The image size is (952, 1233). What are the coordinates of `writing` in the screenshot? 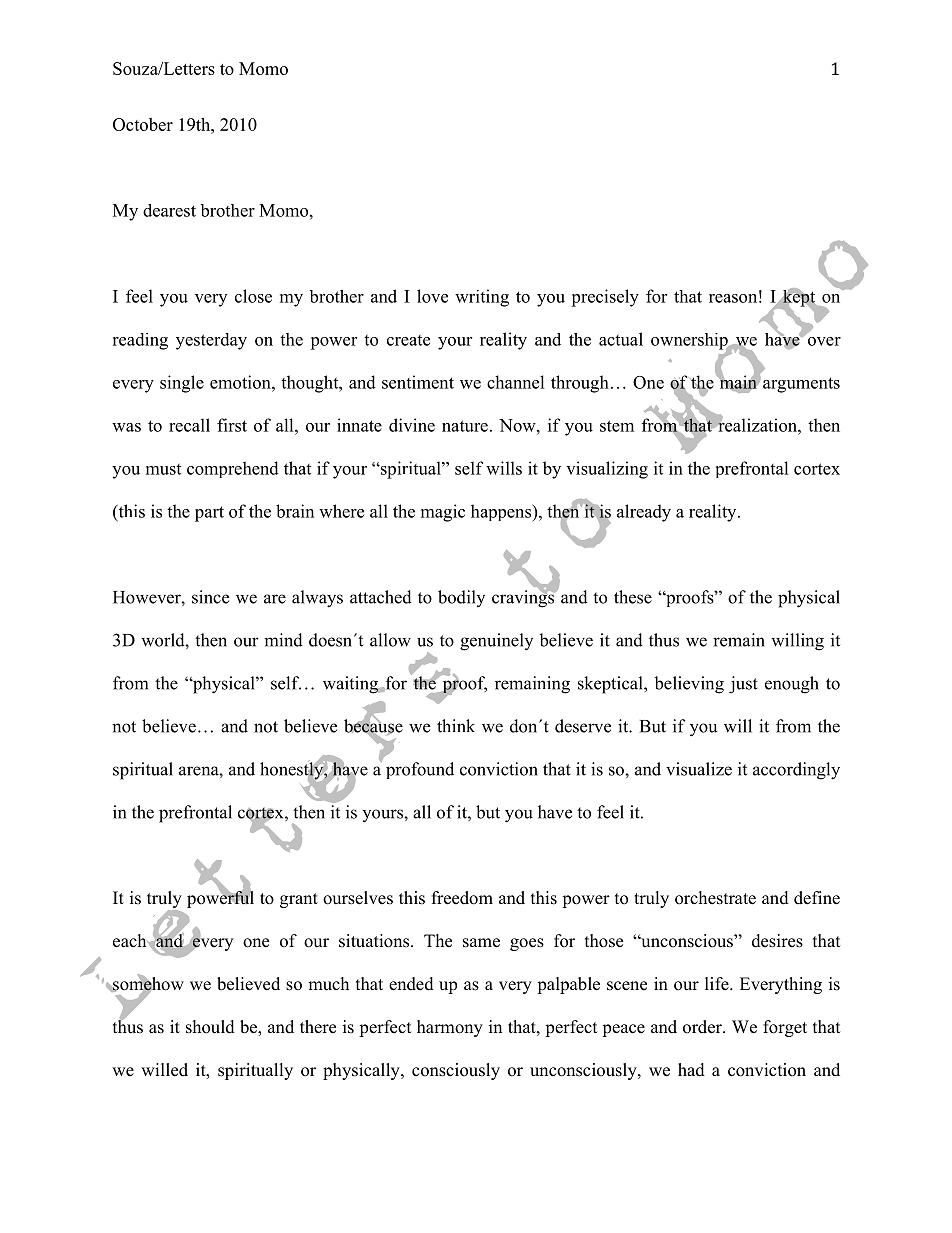 It's located at (482, 298).
